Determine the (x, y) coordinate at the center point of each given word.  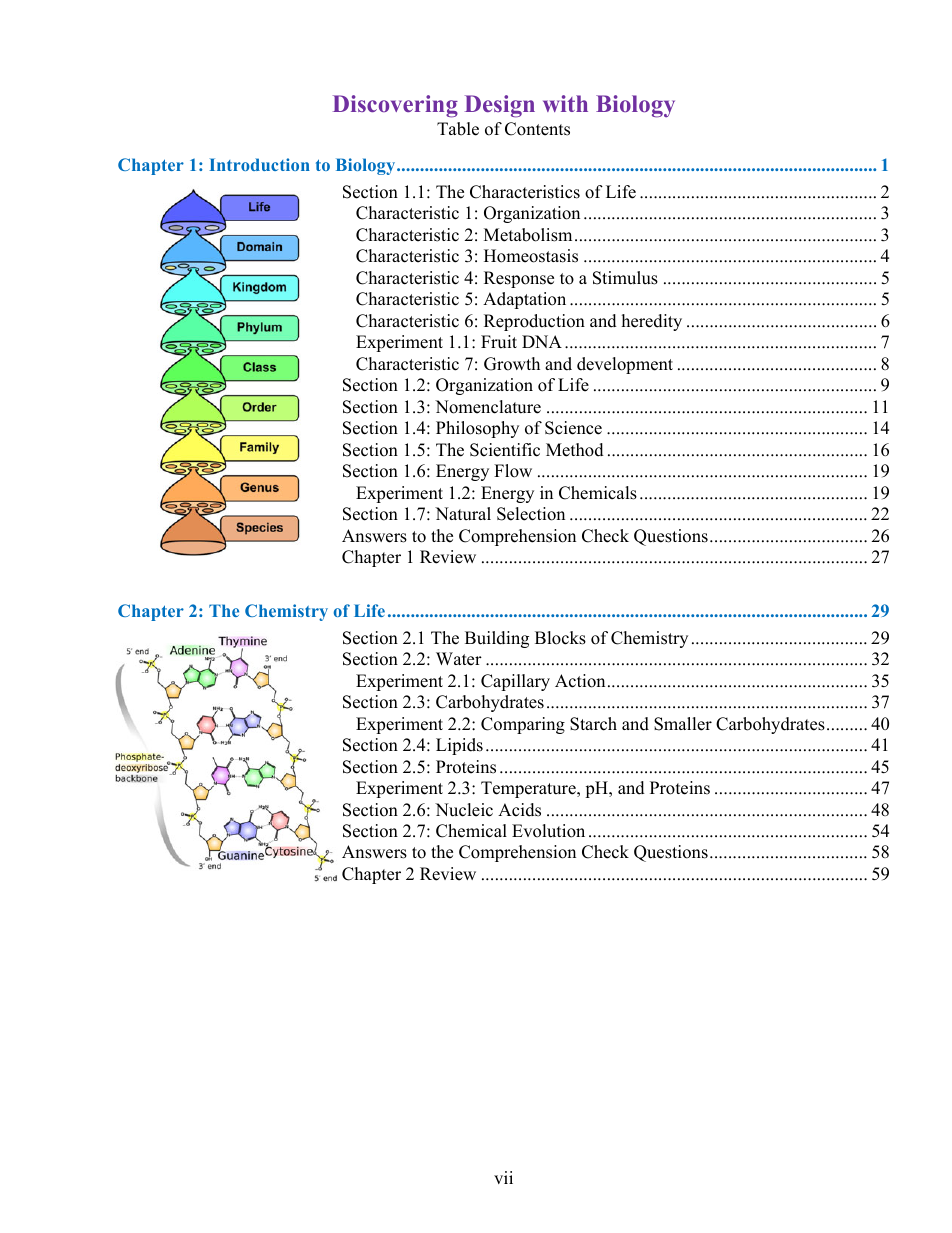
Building (497, 639)
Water (459, 659)
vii (503, 1177)
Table (458, 129)
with (565, 103)
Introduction (259, 164)
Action (580, 681)
